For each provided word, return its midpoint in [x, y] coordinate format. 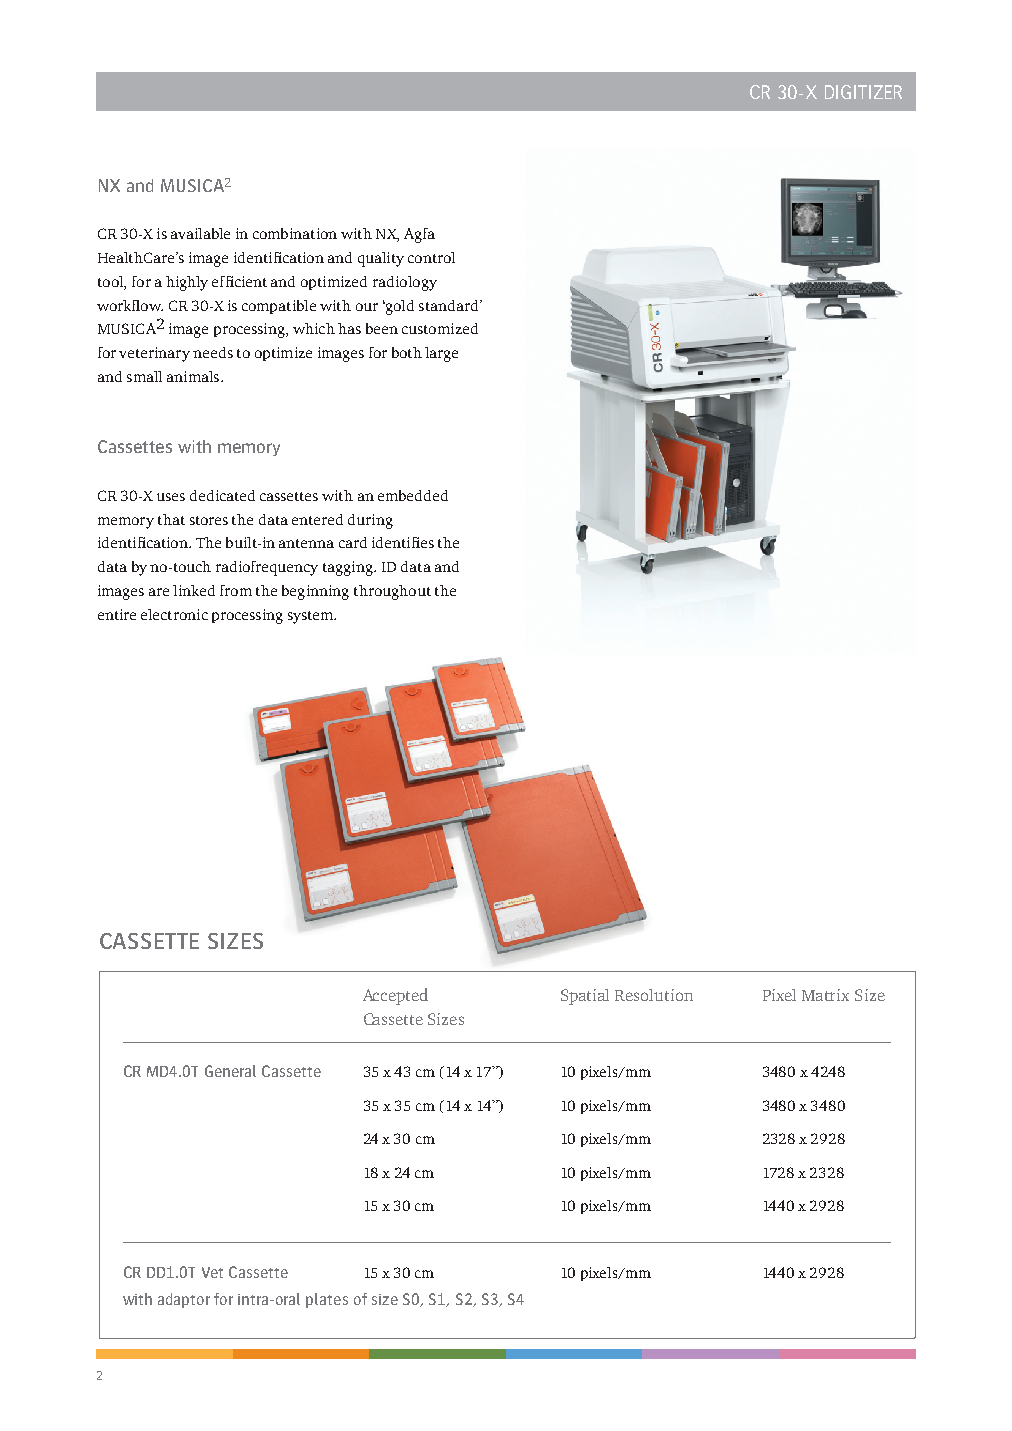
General [230, 1071]
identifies [403, 542]
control [431, 257]
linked [194, 590]
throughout [392, 592]
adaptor [184, 1300]
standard [450, 305]
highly [187, 283]
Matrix [825, 995]
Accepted [395, 996]
